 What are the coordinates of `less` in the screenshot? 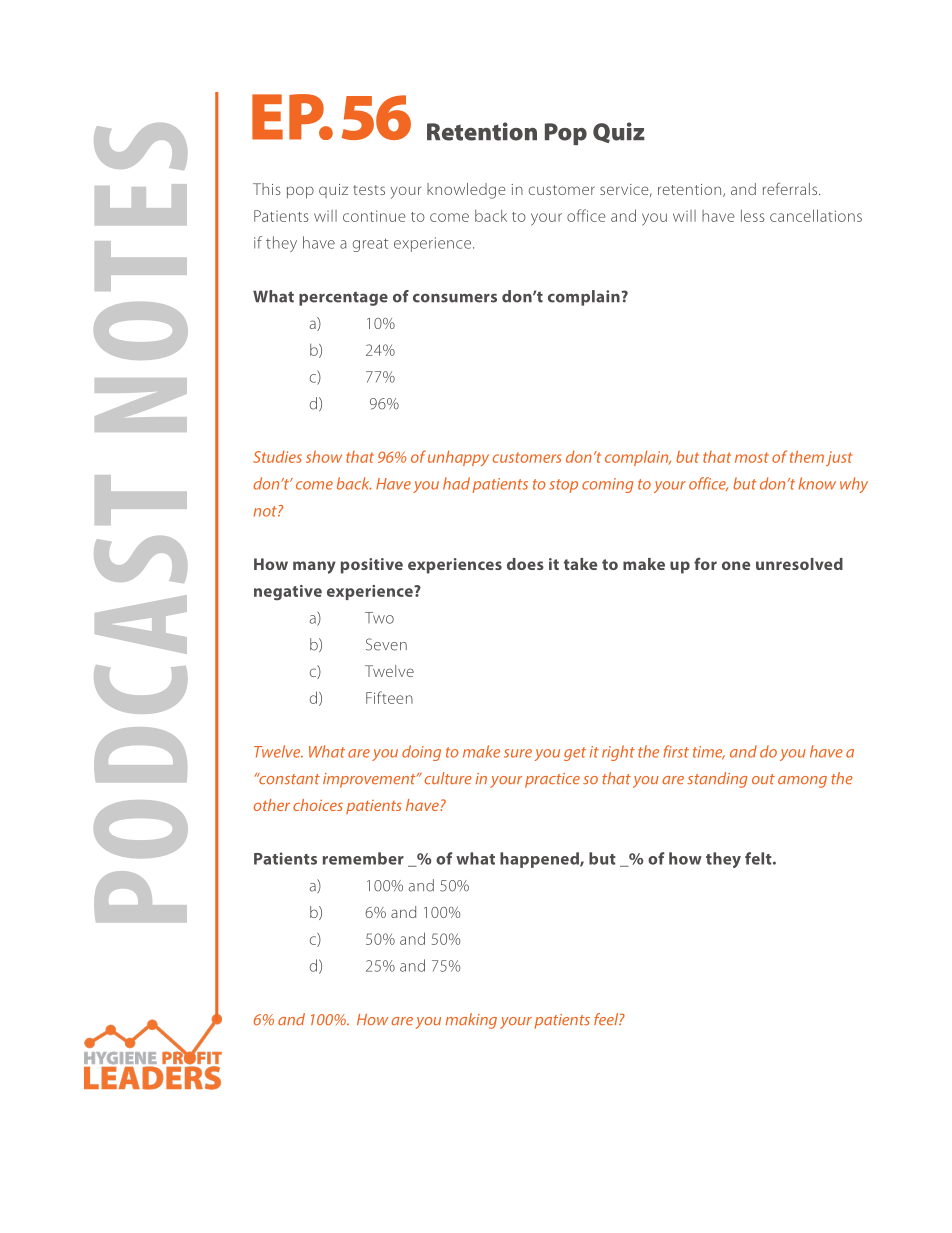 It's located at (753, 215).
